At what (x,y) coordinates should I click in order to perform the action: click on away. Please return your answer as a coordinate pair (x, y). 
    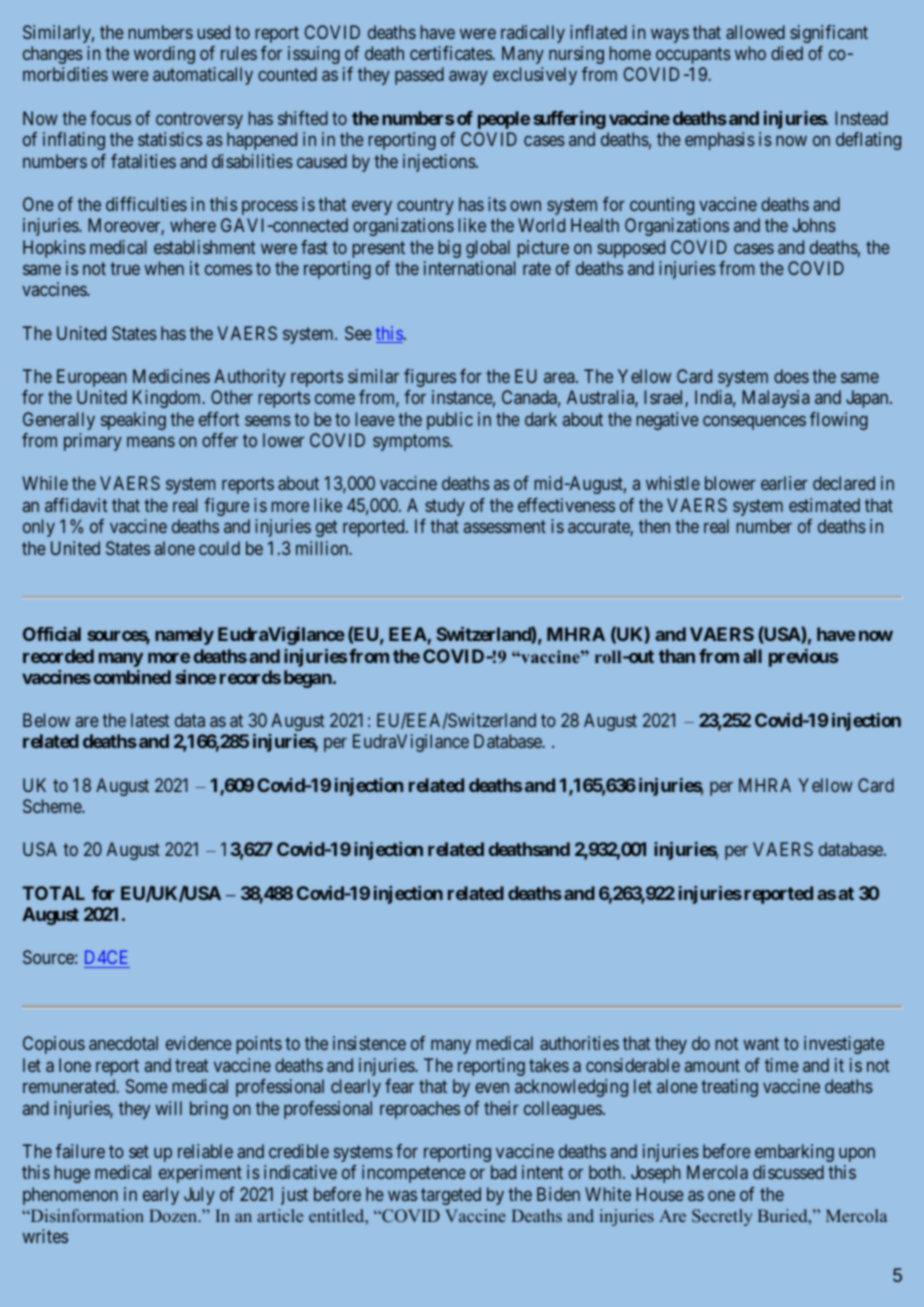
    Looking at the image, I should click on (468, 78).
